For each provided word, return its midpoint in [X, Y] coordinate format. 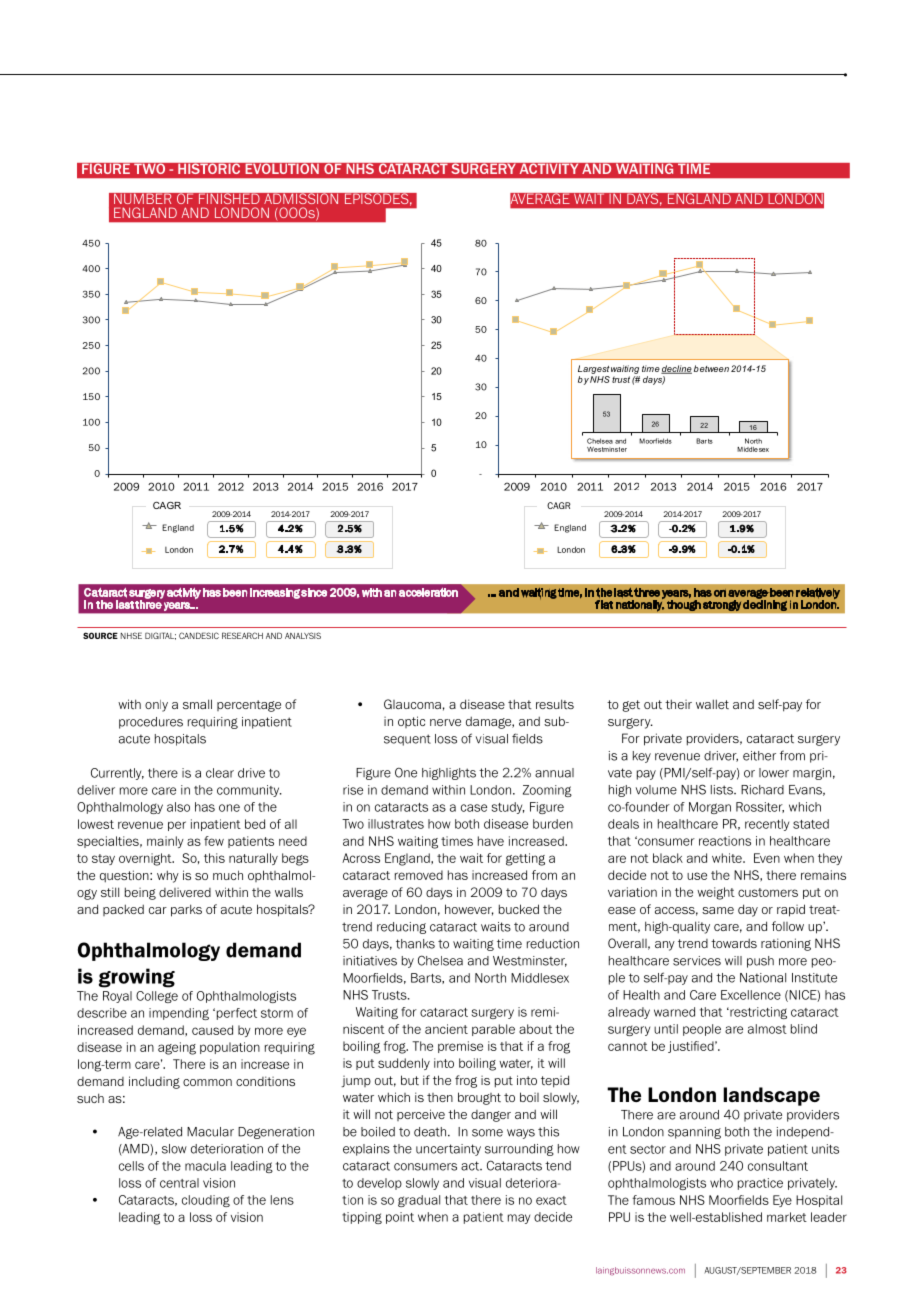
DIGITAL [160, 636]
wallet [712, 704]
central [179, 1183]
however [469, 910]
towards [734, 943]
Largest [594, 369]
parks [186, 910]
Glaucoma [412, 704]
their [678, 704]
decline [676, 369]
